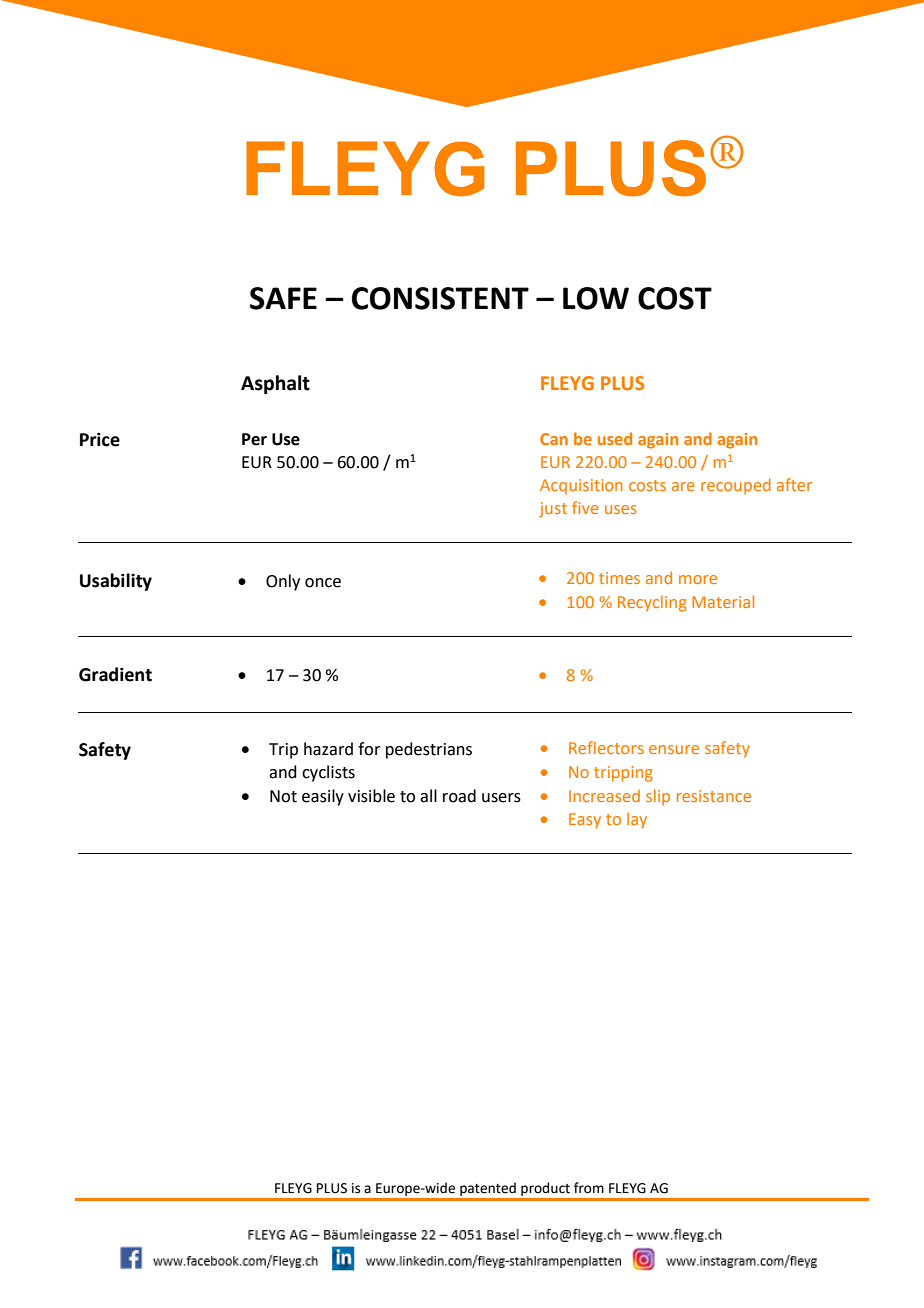 The image size is (924, 1308). Describe the element at coordinates (459, 796) in the image. I see `road` at that location.
